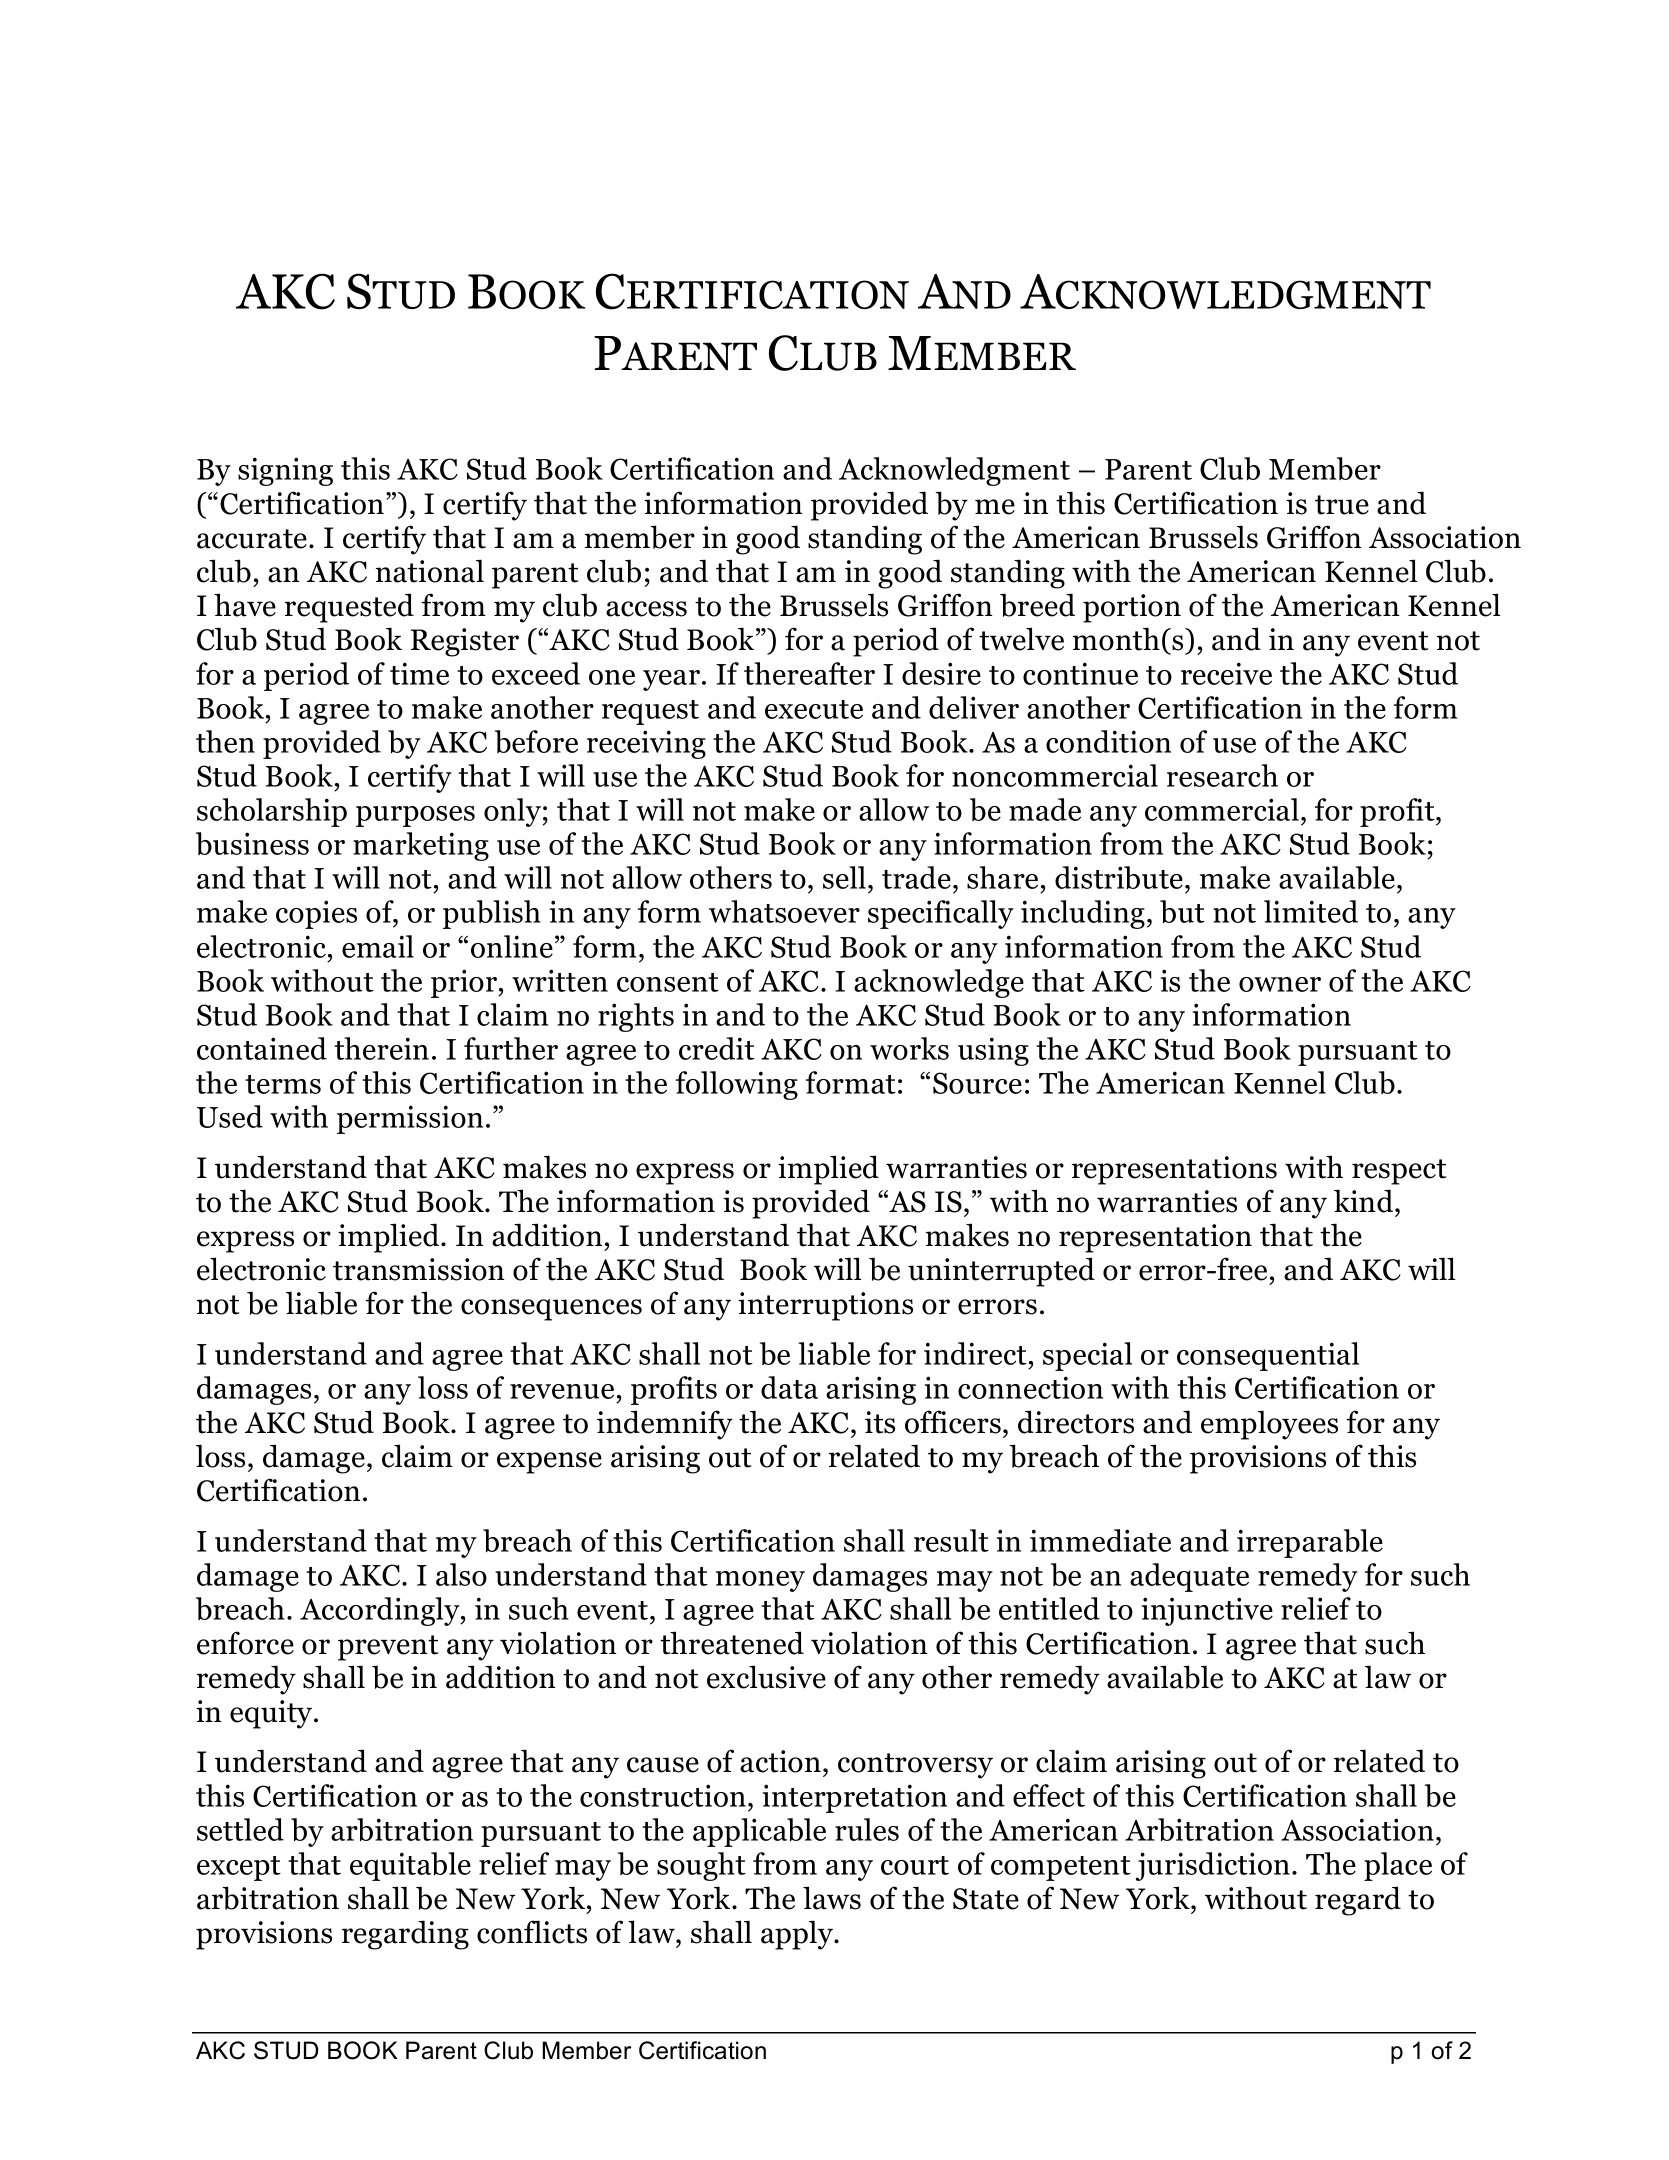  Describe the element at coordinates (832, 1898) in the screenshot. I see `laws` at that location.
